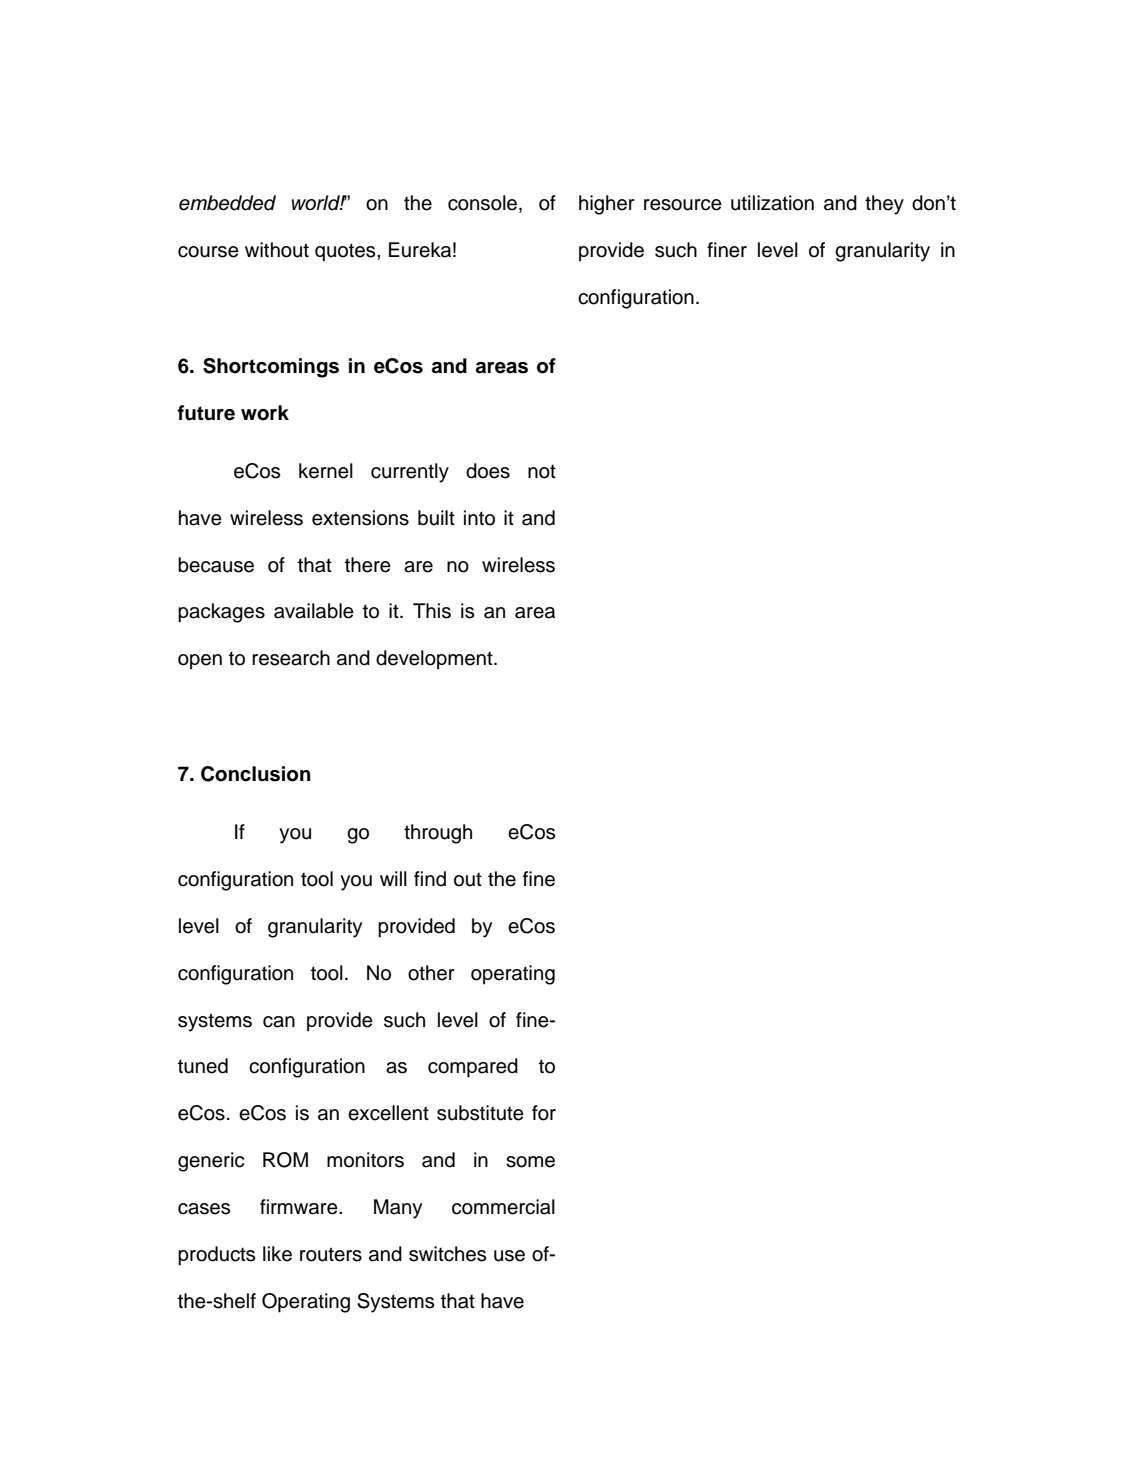 The height and width of the screenshot is (1467, 1134). What do you see at coordinates (438, 834) in the screenshot?
I see `through` at bounding box center [438, 834].
